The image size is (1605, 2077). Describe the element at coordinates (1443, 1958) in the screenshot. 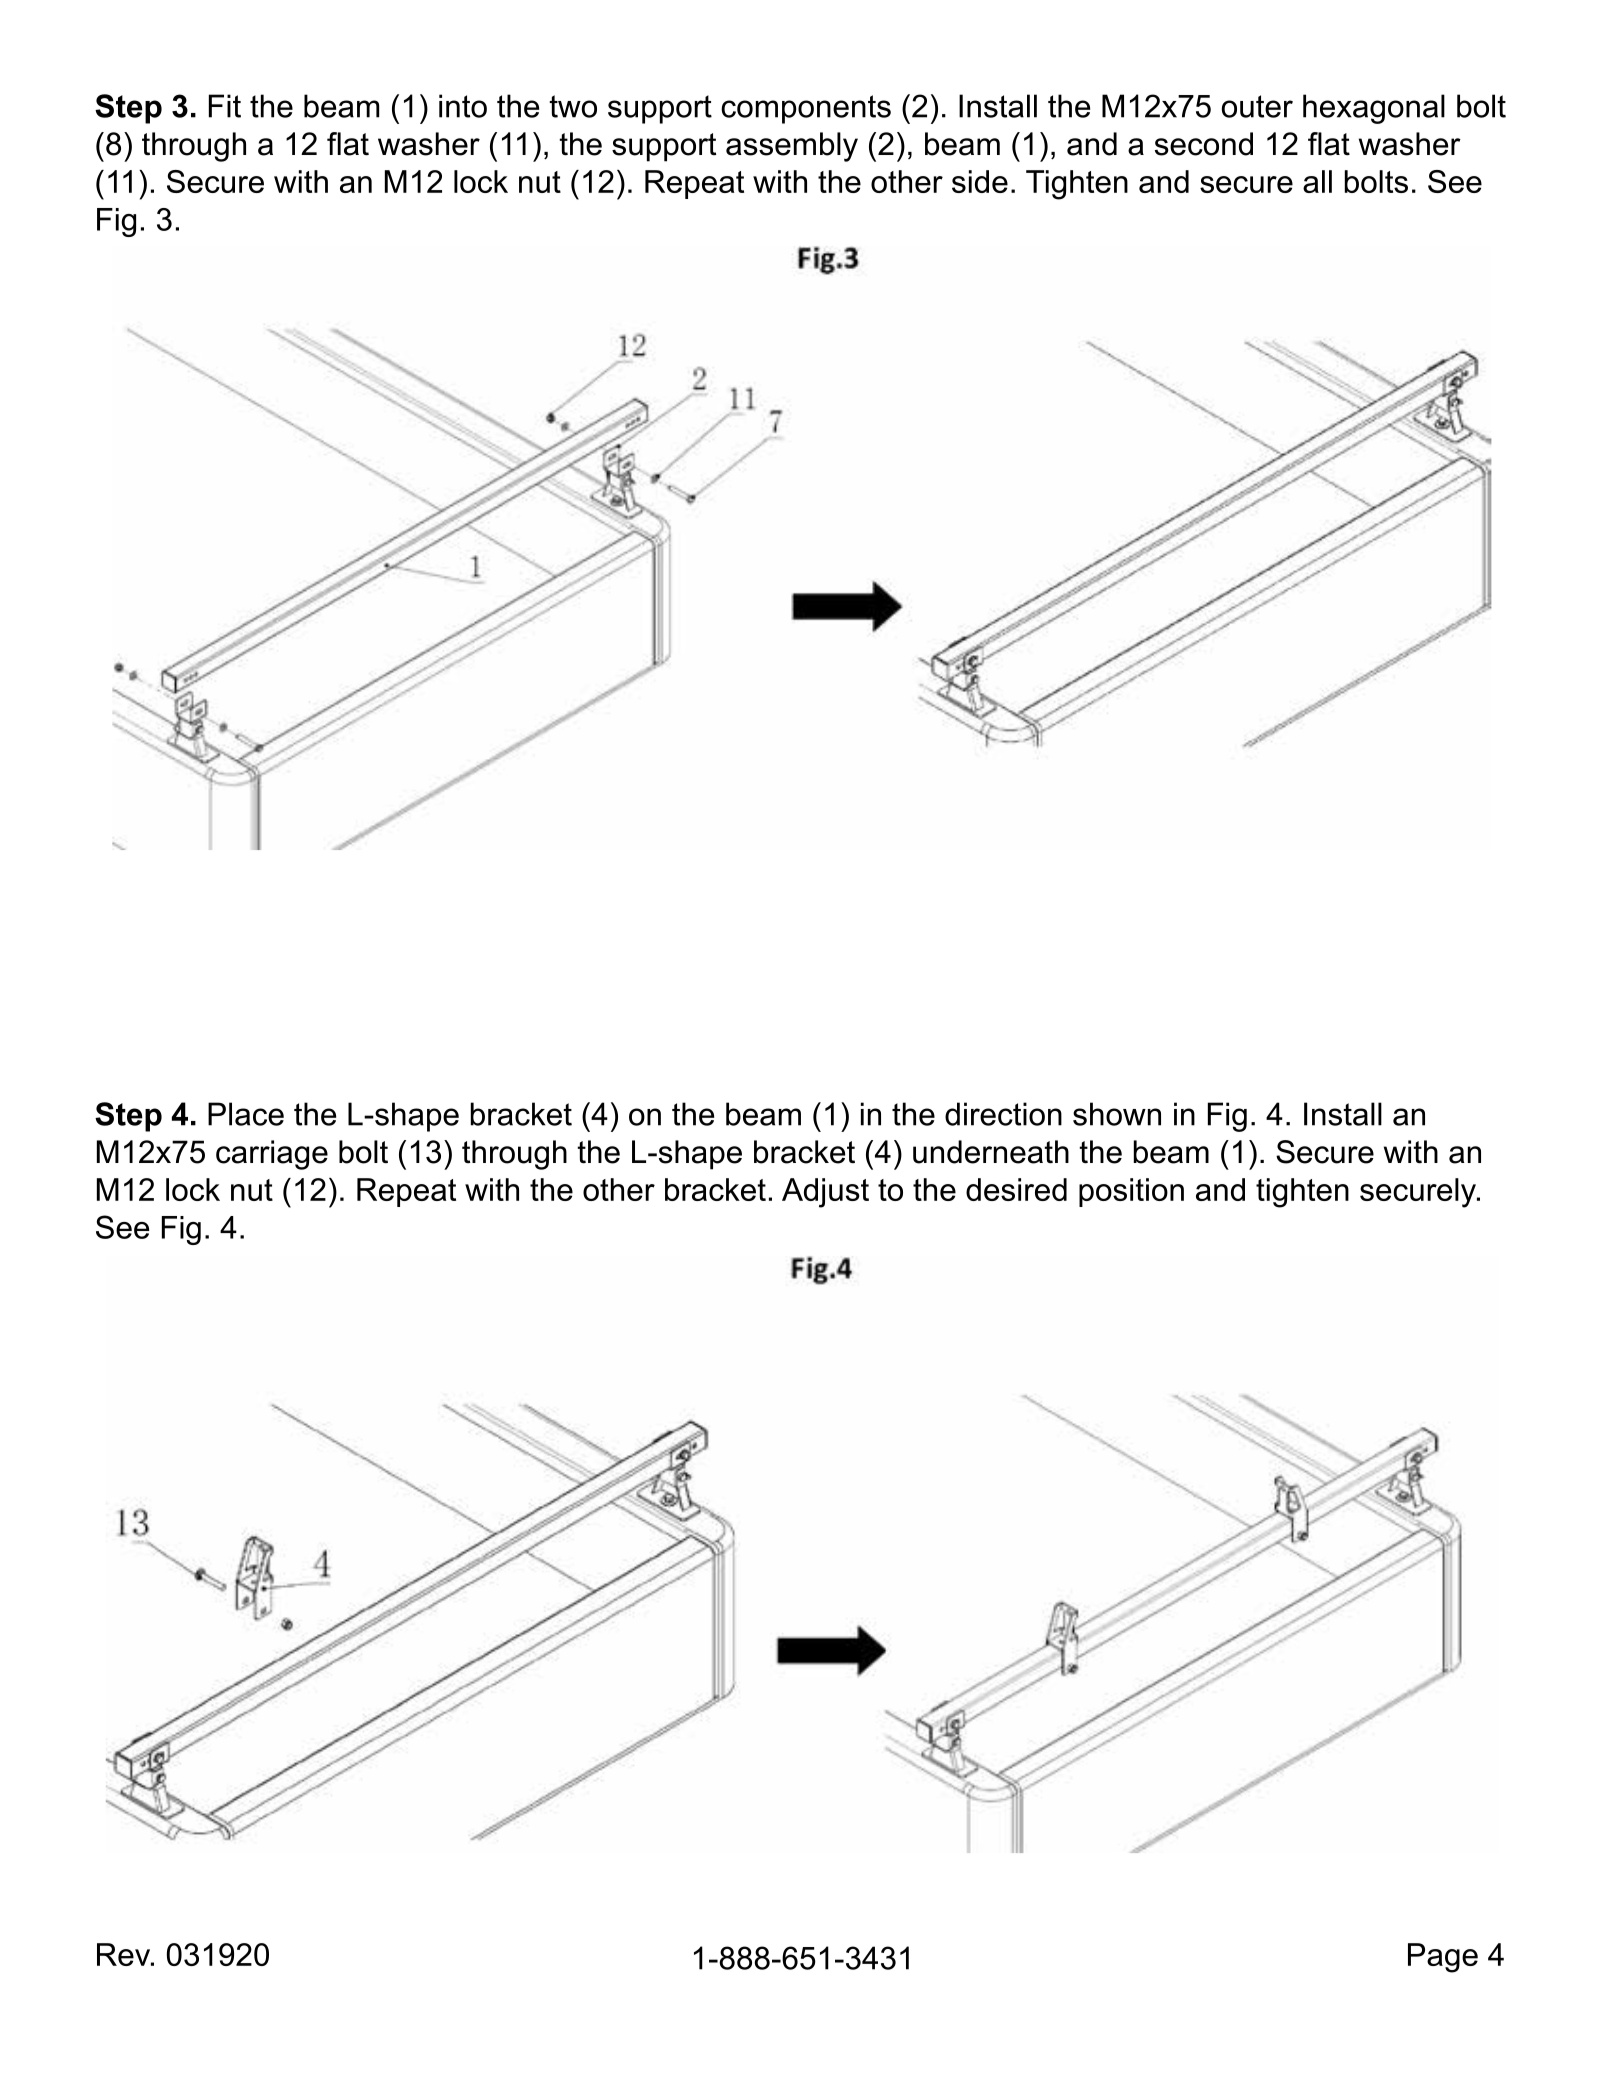

I see `Page` at that location.
